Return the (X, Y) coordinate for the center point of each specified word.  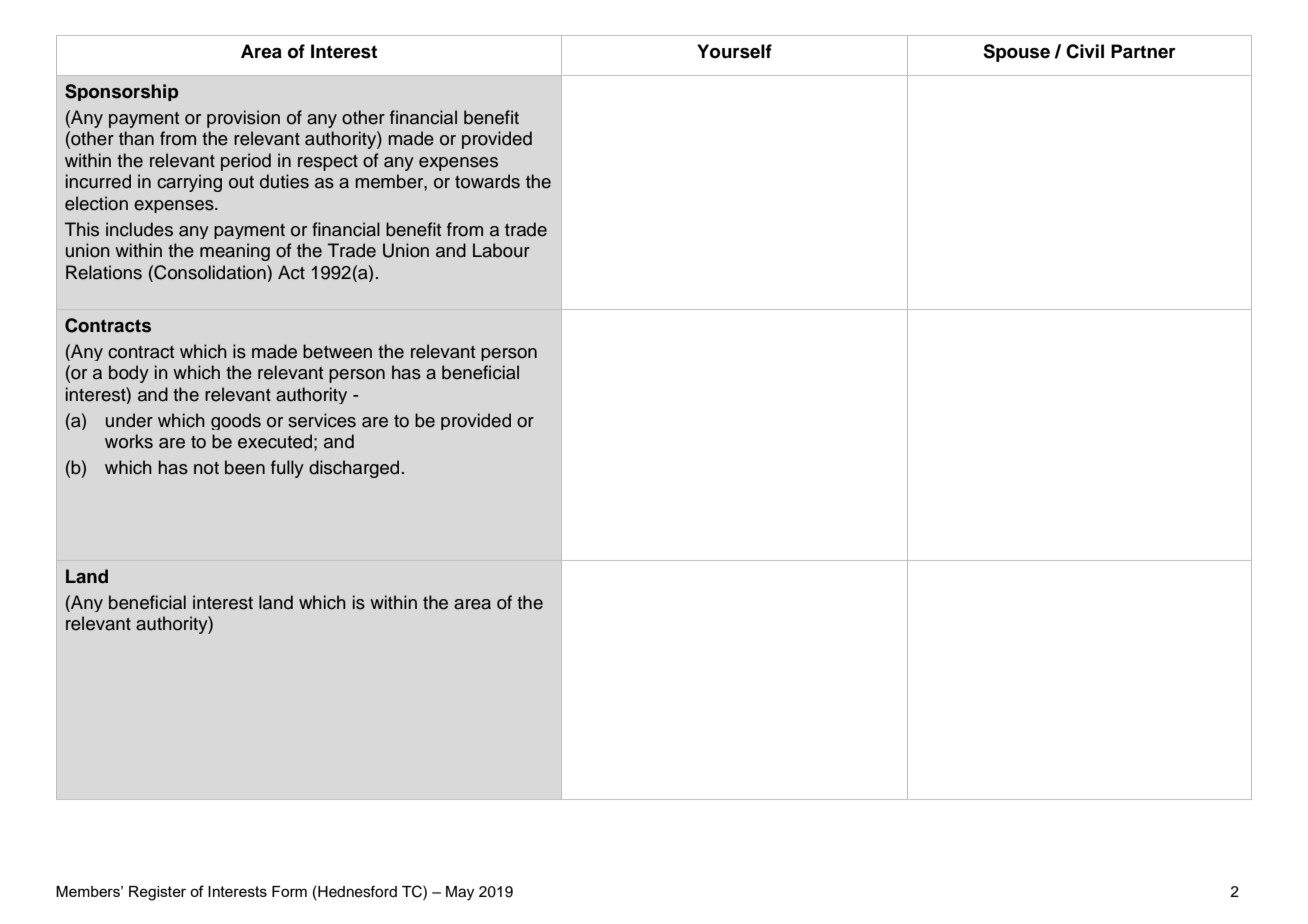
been (245, 467)
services (322, 420)
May (460, 893)
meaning (235, 252)
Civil (1085, 51)
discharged (354, 469)
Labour (501, 250)
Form (289, 891)
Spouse (1016, 53)
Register (157, 893)
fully (287, 469)
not (206, 468)
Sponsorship (121, 92)
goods (236, 421)
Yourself (734, 51)
